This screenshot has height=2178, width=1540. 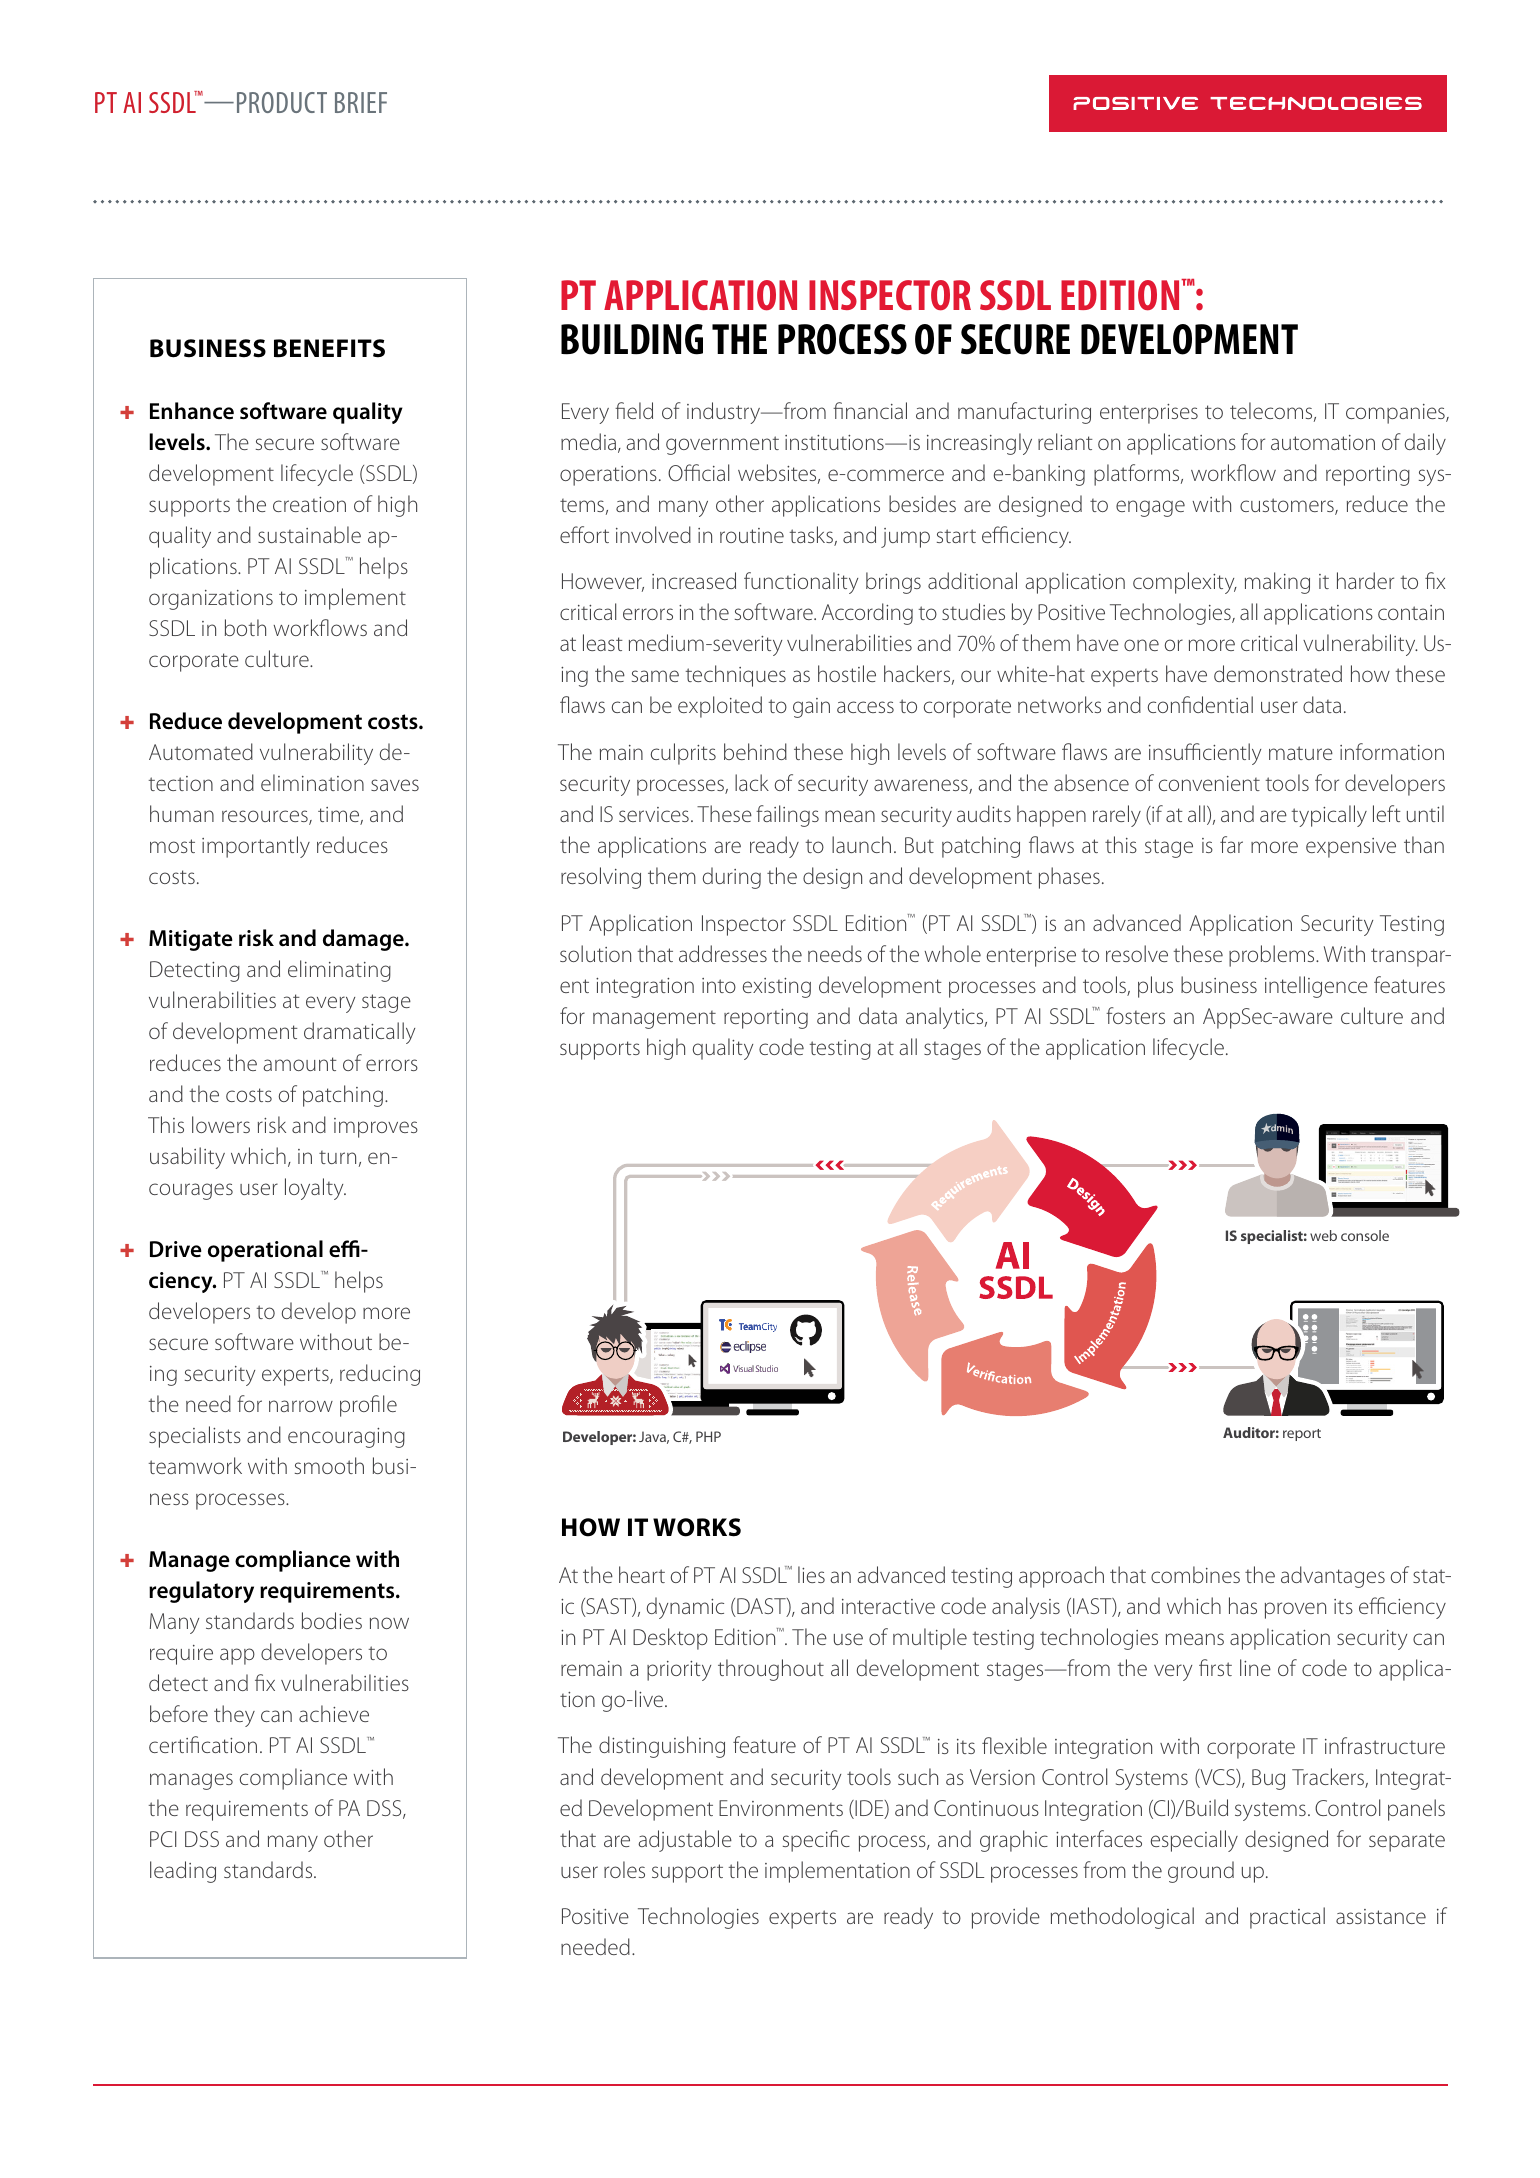 What do you see at coordinates (1201, 1872) in the screenshot?
I see `ground` at bounding box center [1201, 1872].
